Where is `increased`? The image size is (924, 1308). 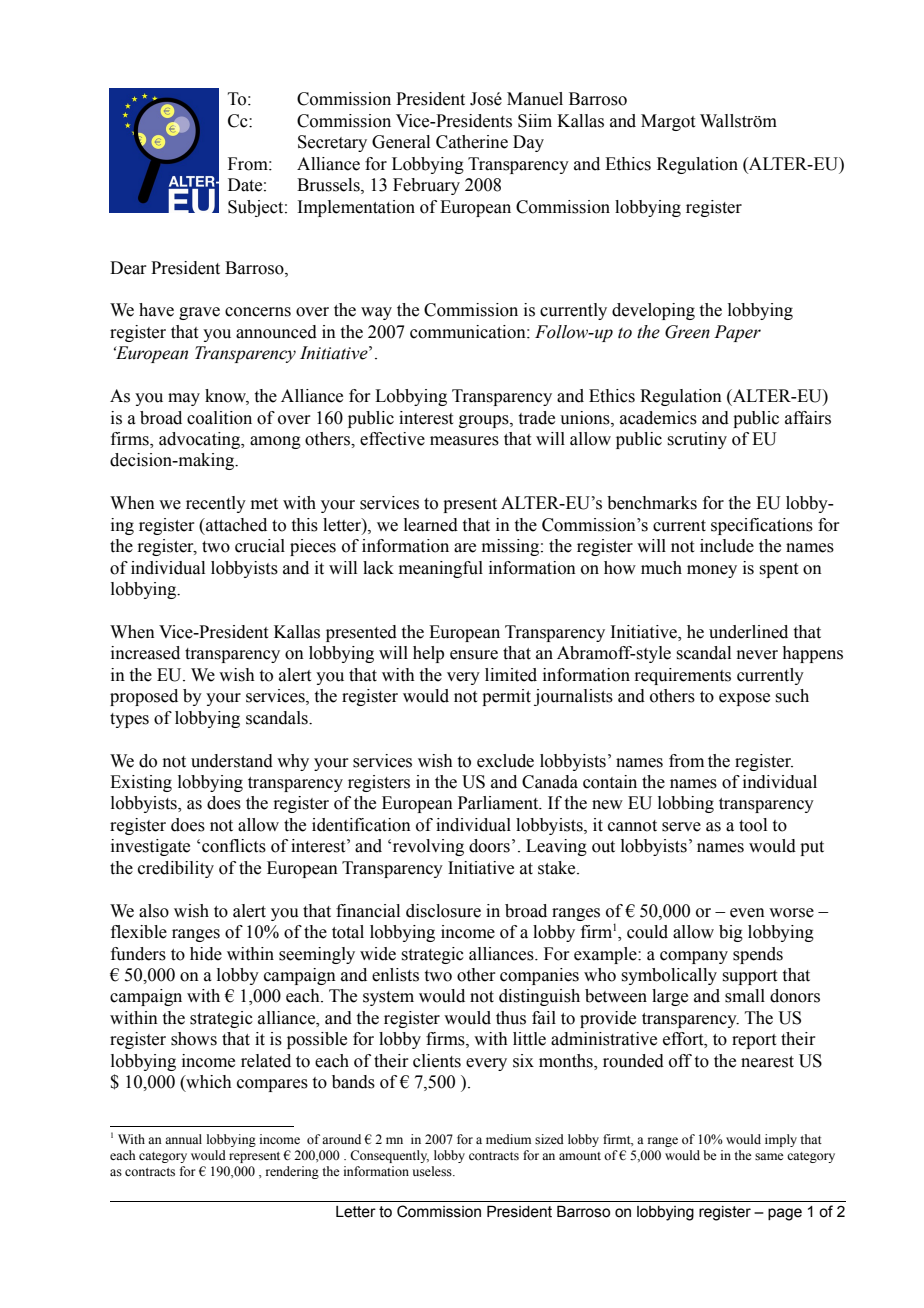
increased is located at coordinates (145, 653).
